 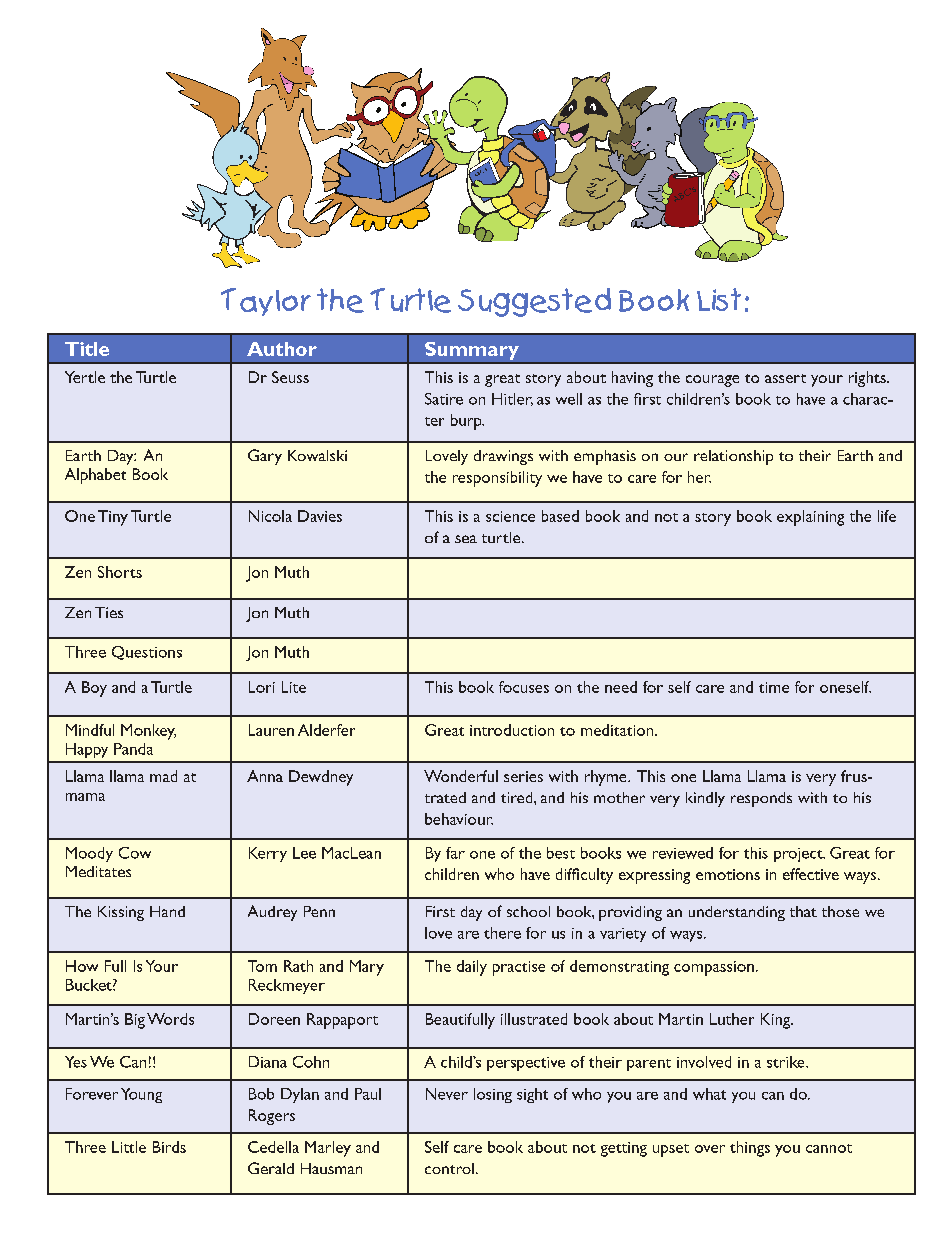 What do you see at coordinates (169, 1147) in the screenshot?
I see `Birds` at bounding box center [169, 1147].
